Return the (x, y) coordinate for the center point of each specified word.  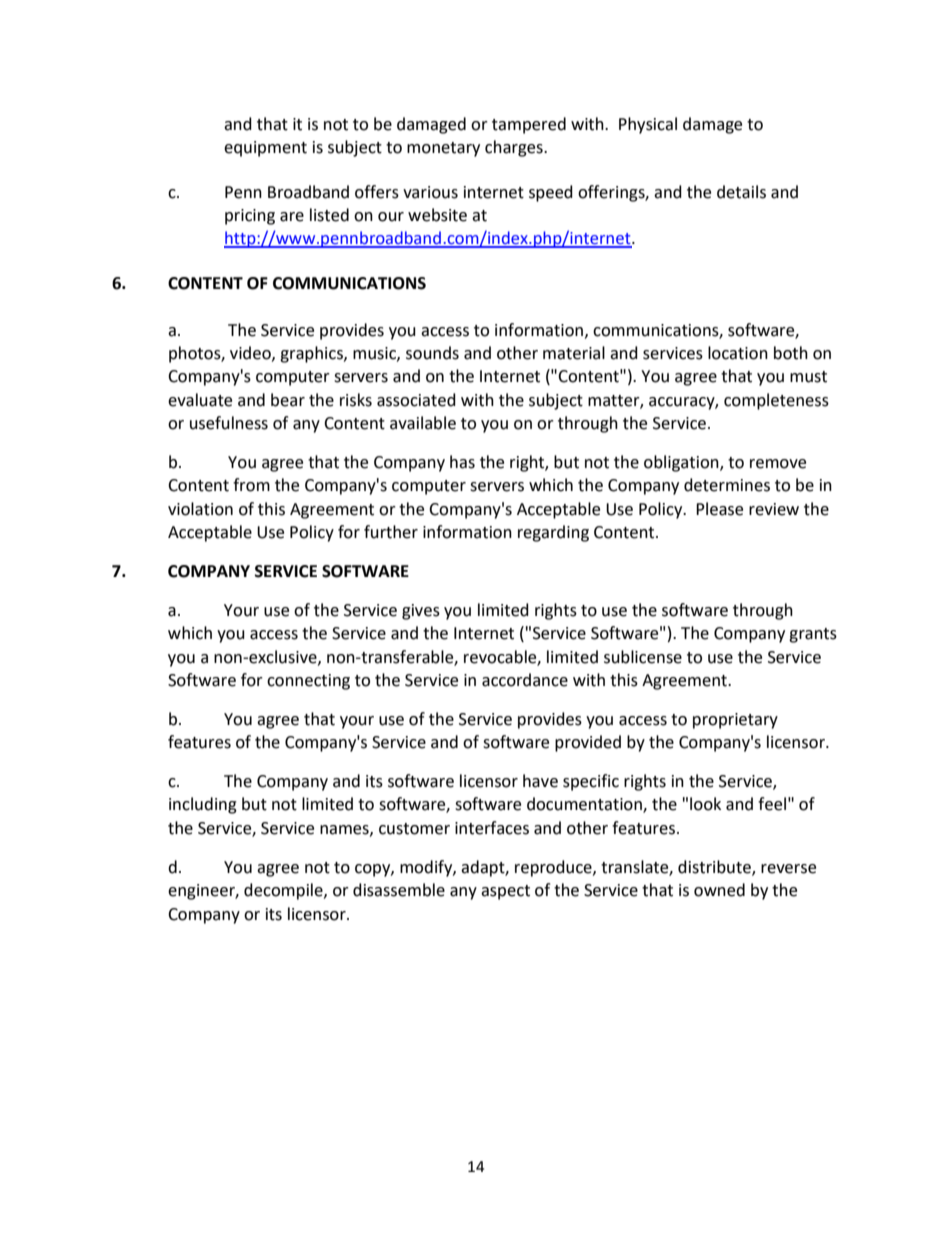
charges (515, 148)
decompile (284, 891)
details (741, 192)
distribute (715, 867)
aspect (505, 892)
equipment (265, 149)
